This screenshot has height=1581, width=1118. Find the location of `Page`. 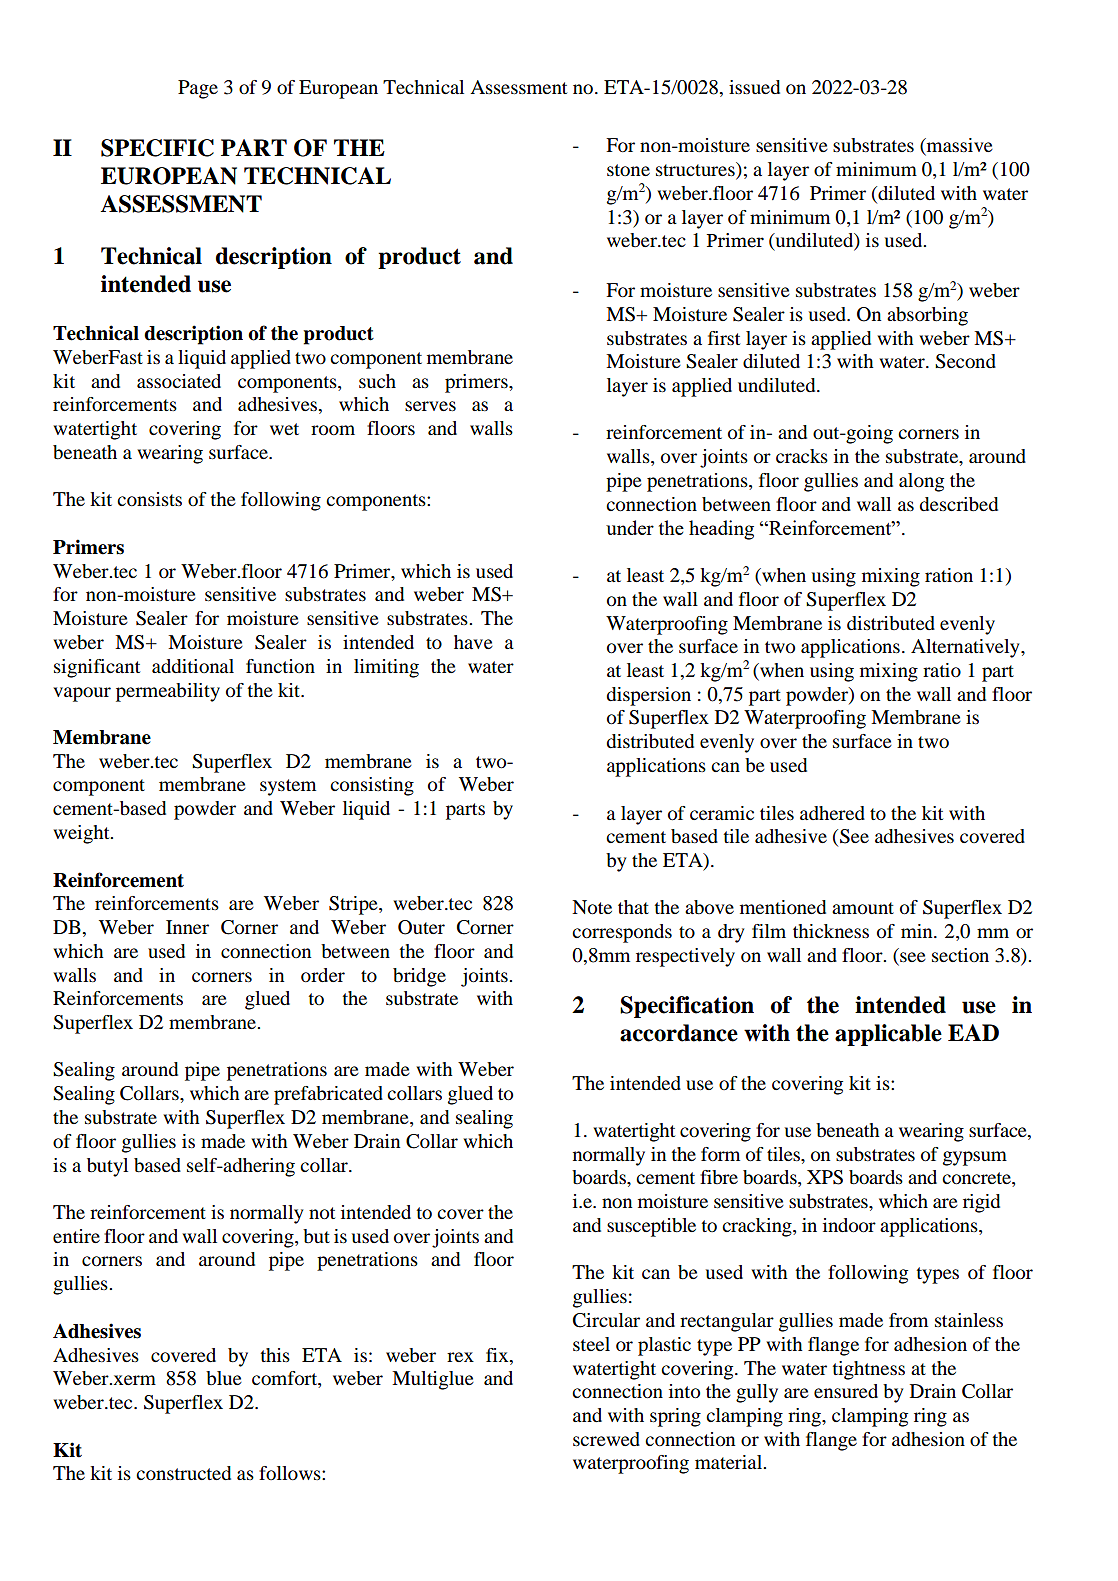

Page is located at coordinates (198, 89).
